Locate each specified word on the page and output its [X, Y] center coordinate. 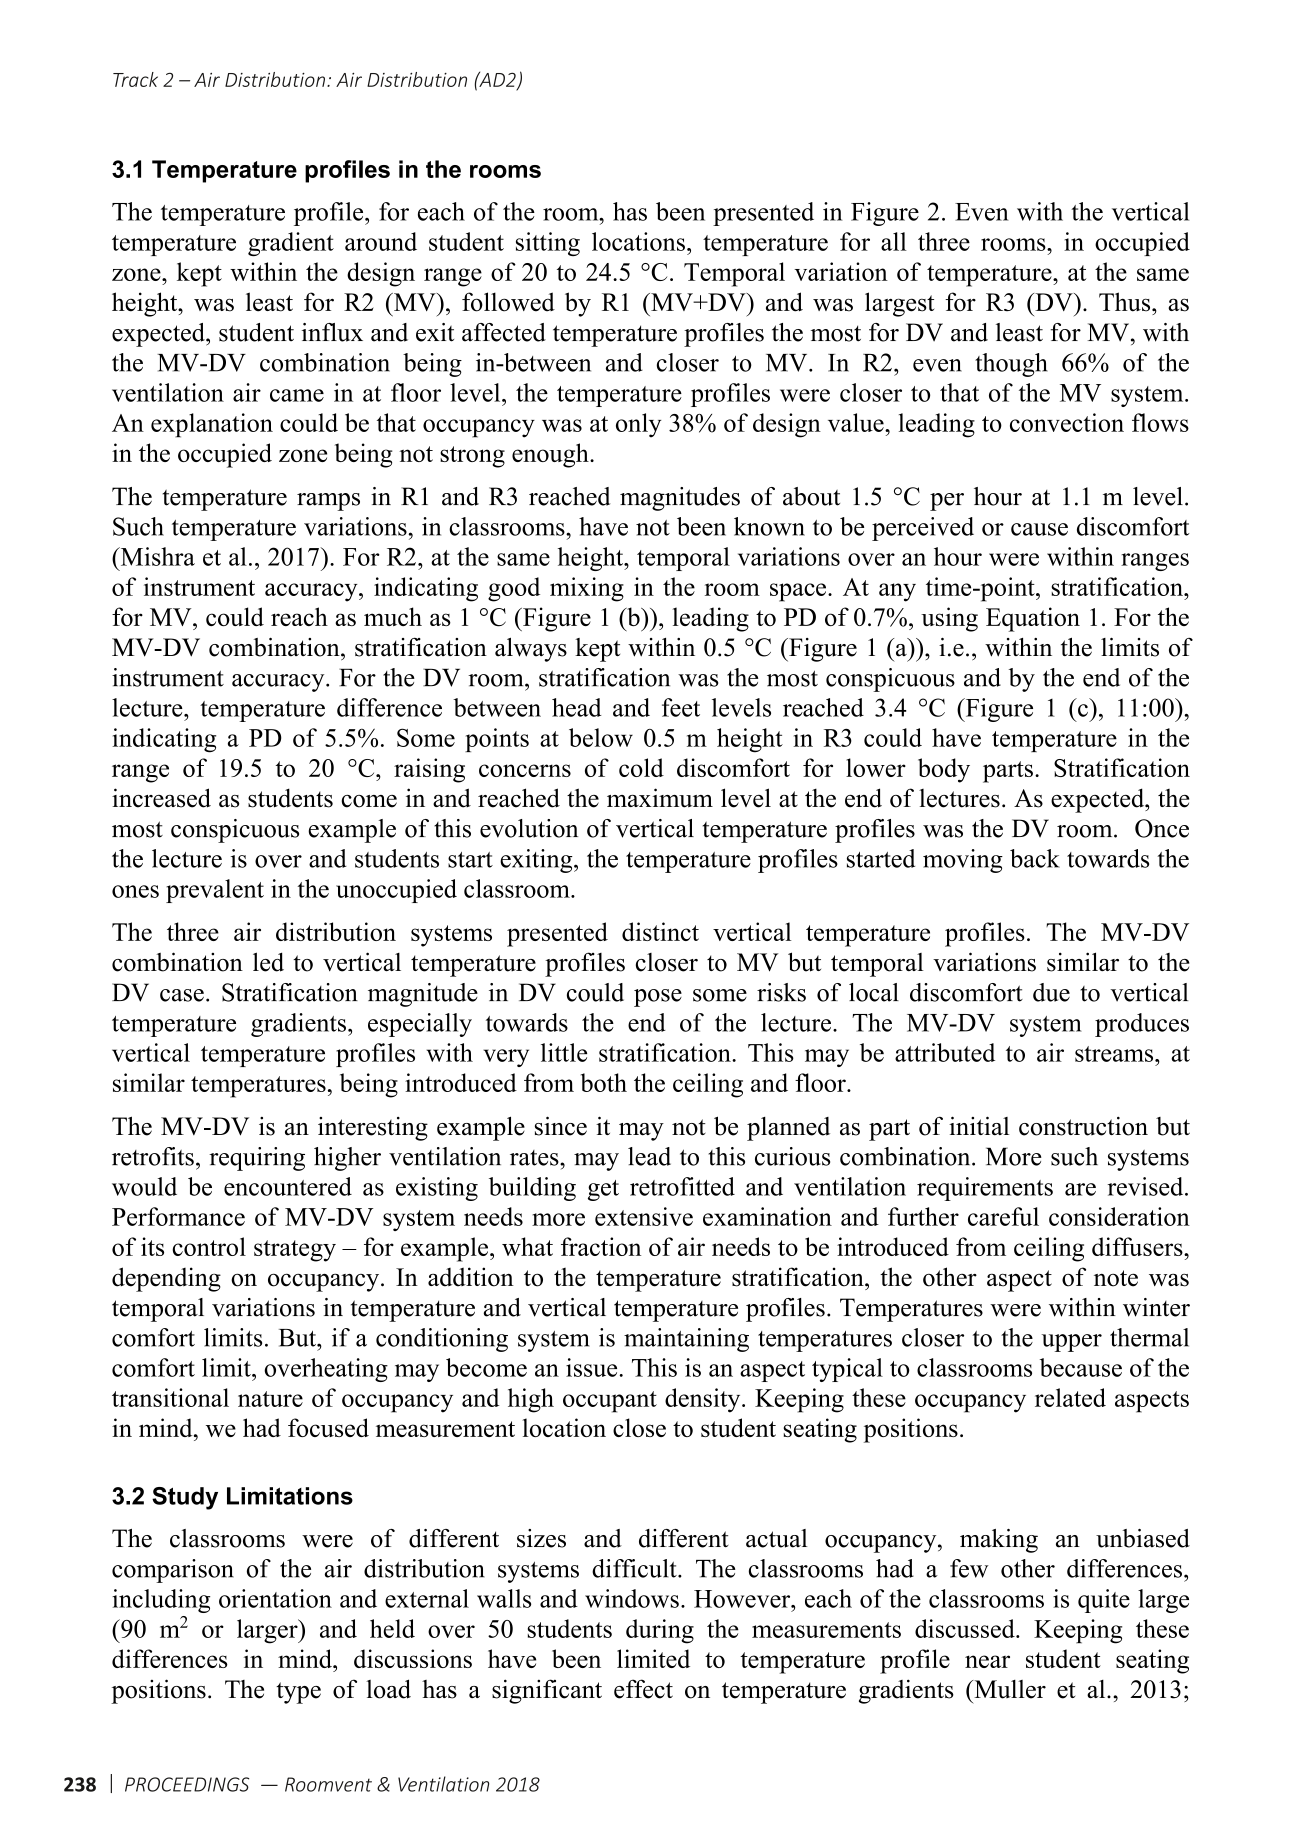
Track [135, 79]
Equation [1033, 619]
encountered [288, 1186]
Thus [1126, 302]
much [393, 616]
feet [681, 707]
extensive [644, 1216]
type [298, 1693]
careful [1003, 1216]
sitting [548, 244]
